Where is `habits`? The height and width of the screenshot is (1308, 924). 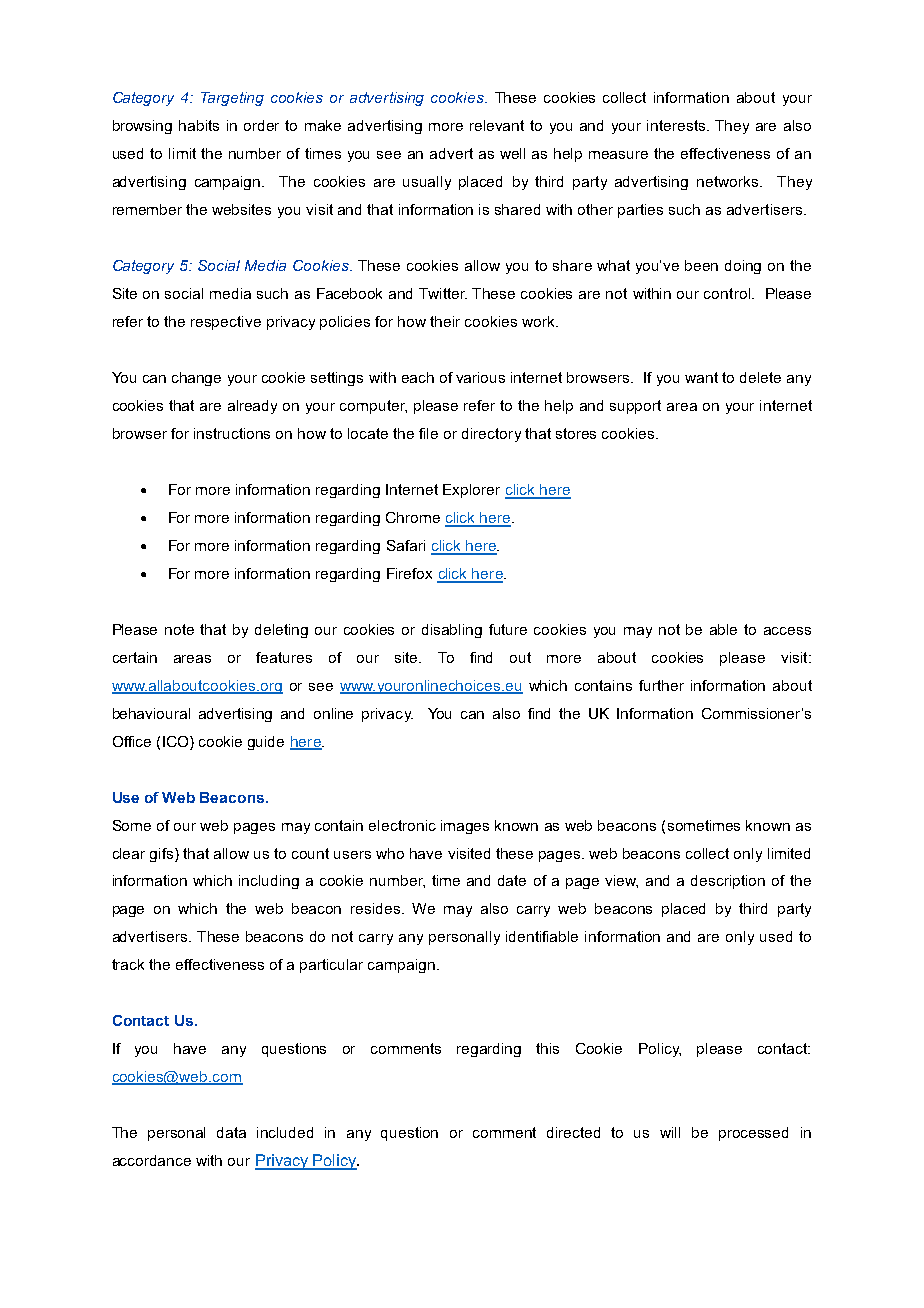 habits is located at coordinates (199, 125).
